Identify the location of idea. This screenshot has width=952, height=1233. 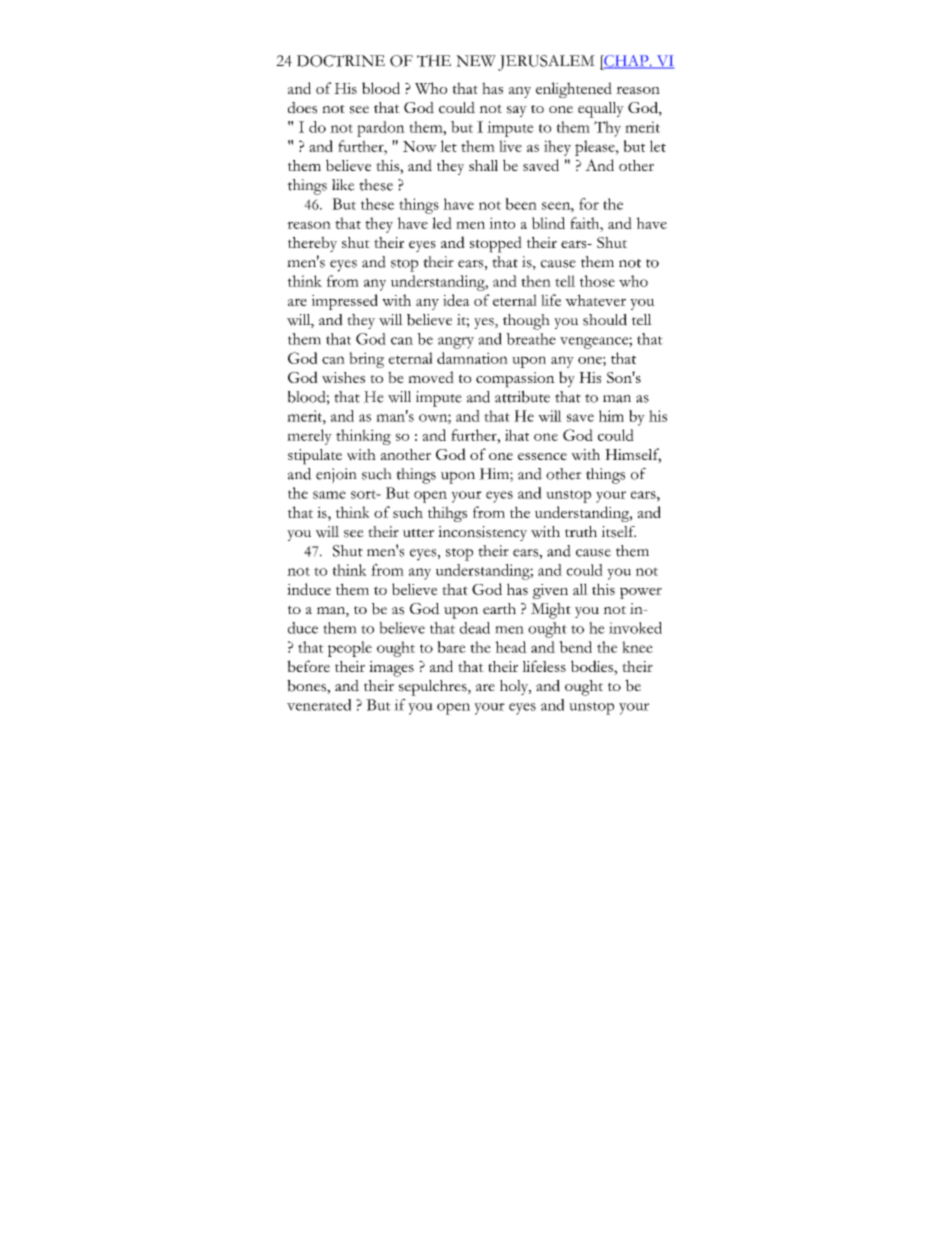
(456, 300).
